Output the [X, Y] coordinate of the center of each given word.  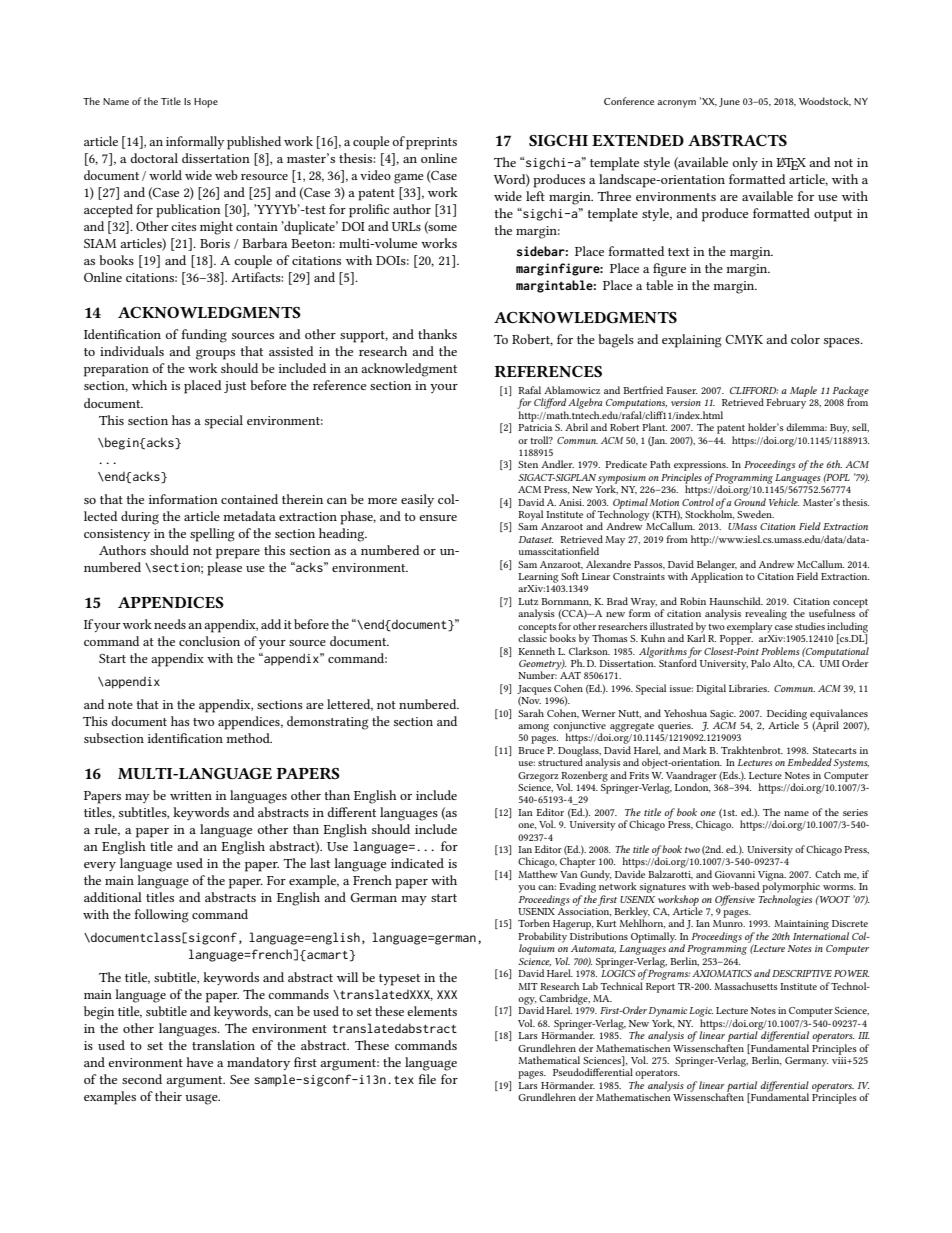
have [199, 1062]
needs [170, 624]
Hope [206, 103]
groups [215, 354]
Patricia [535, 427]
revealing [766, 614]
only [745, 163]
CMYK [744, 339]
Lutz [528, 601]
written [191, 795]
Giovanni [735, 874]
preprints [431, 143]
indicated [417, 863]
